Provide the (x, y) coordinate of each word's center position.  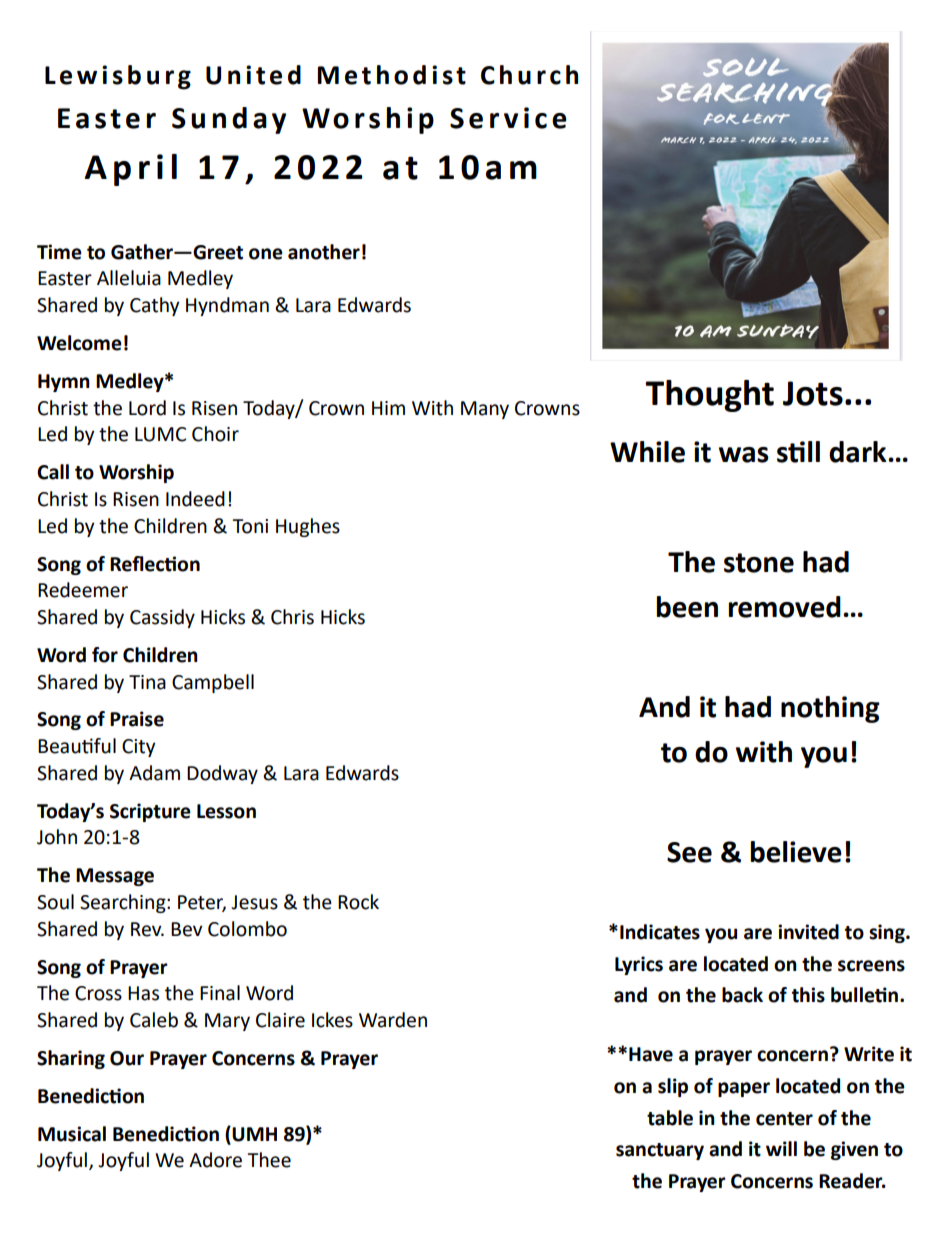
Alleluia (129, 278)
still (798, 452)
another (324, 252)
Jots (813, 393)
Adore (215, 1160)
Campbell (213, 683)
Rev (147, 929)
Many (485, 410)
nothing (830, 709)
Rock (358, 902)
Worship (136, 473)
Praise (137, 719)
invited (808, 932)
